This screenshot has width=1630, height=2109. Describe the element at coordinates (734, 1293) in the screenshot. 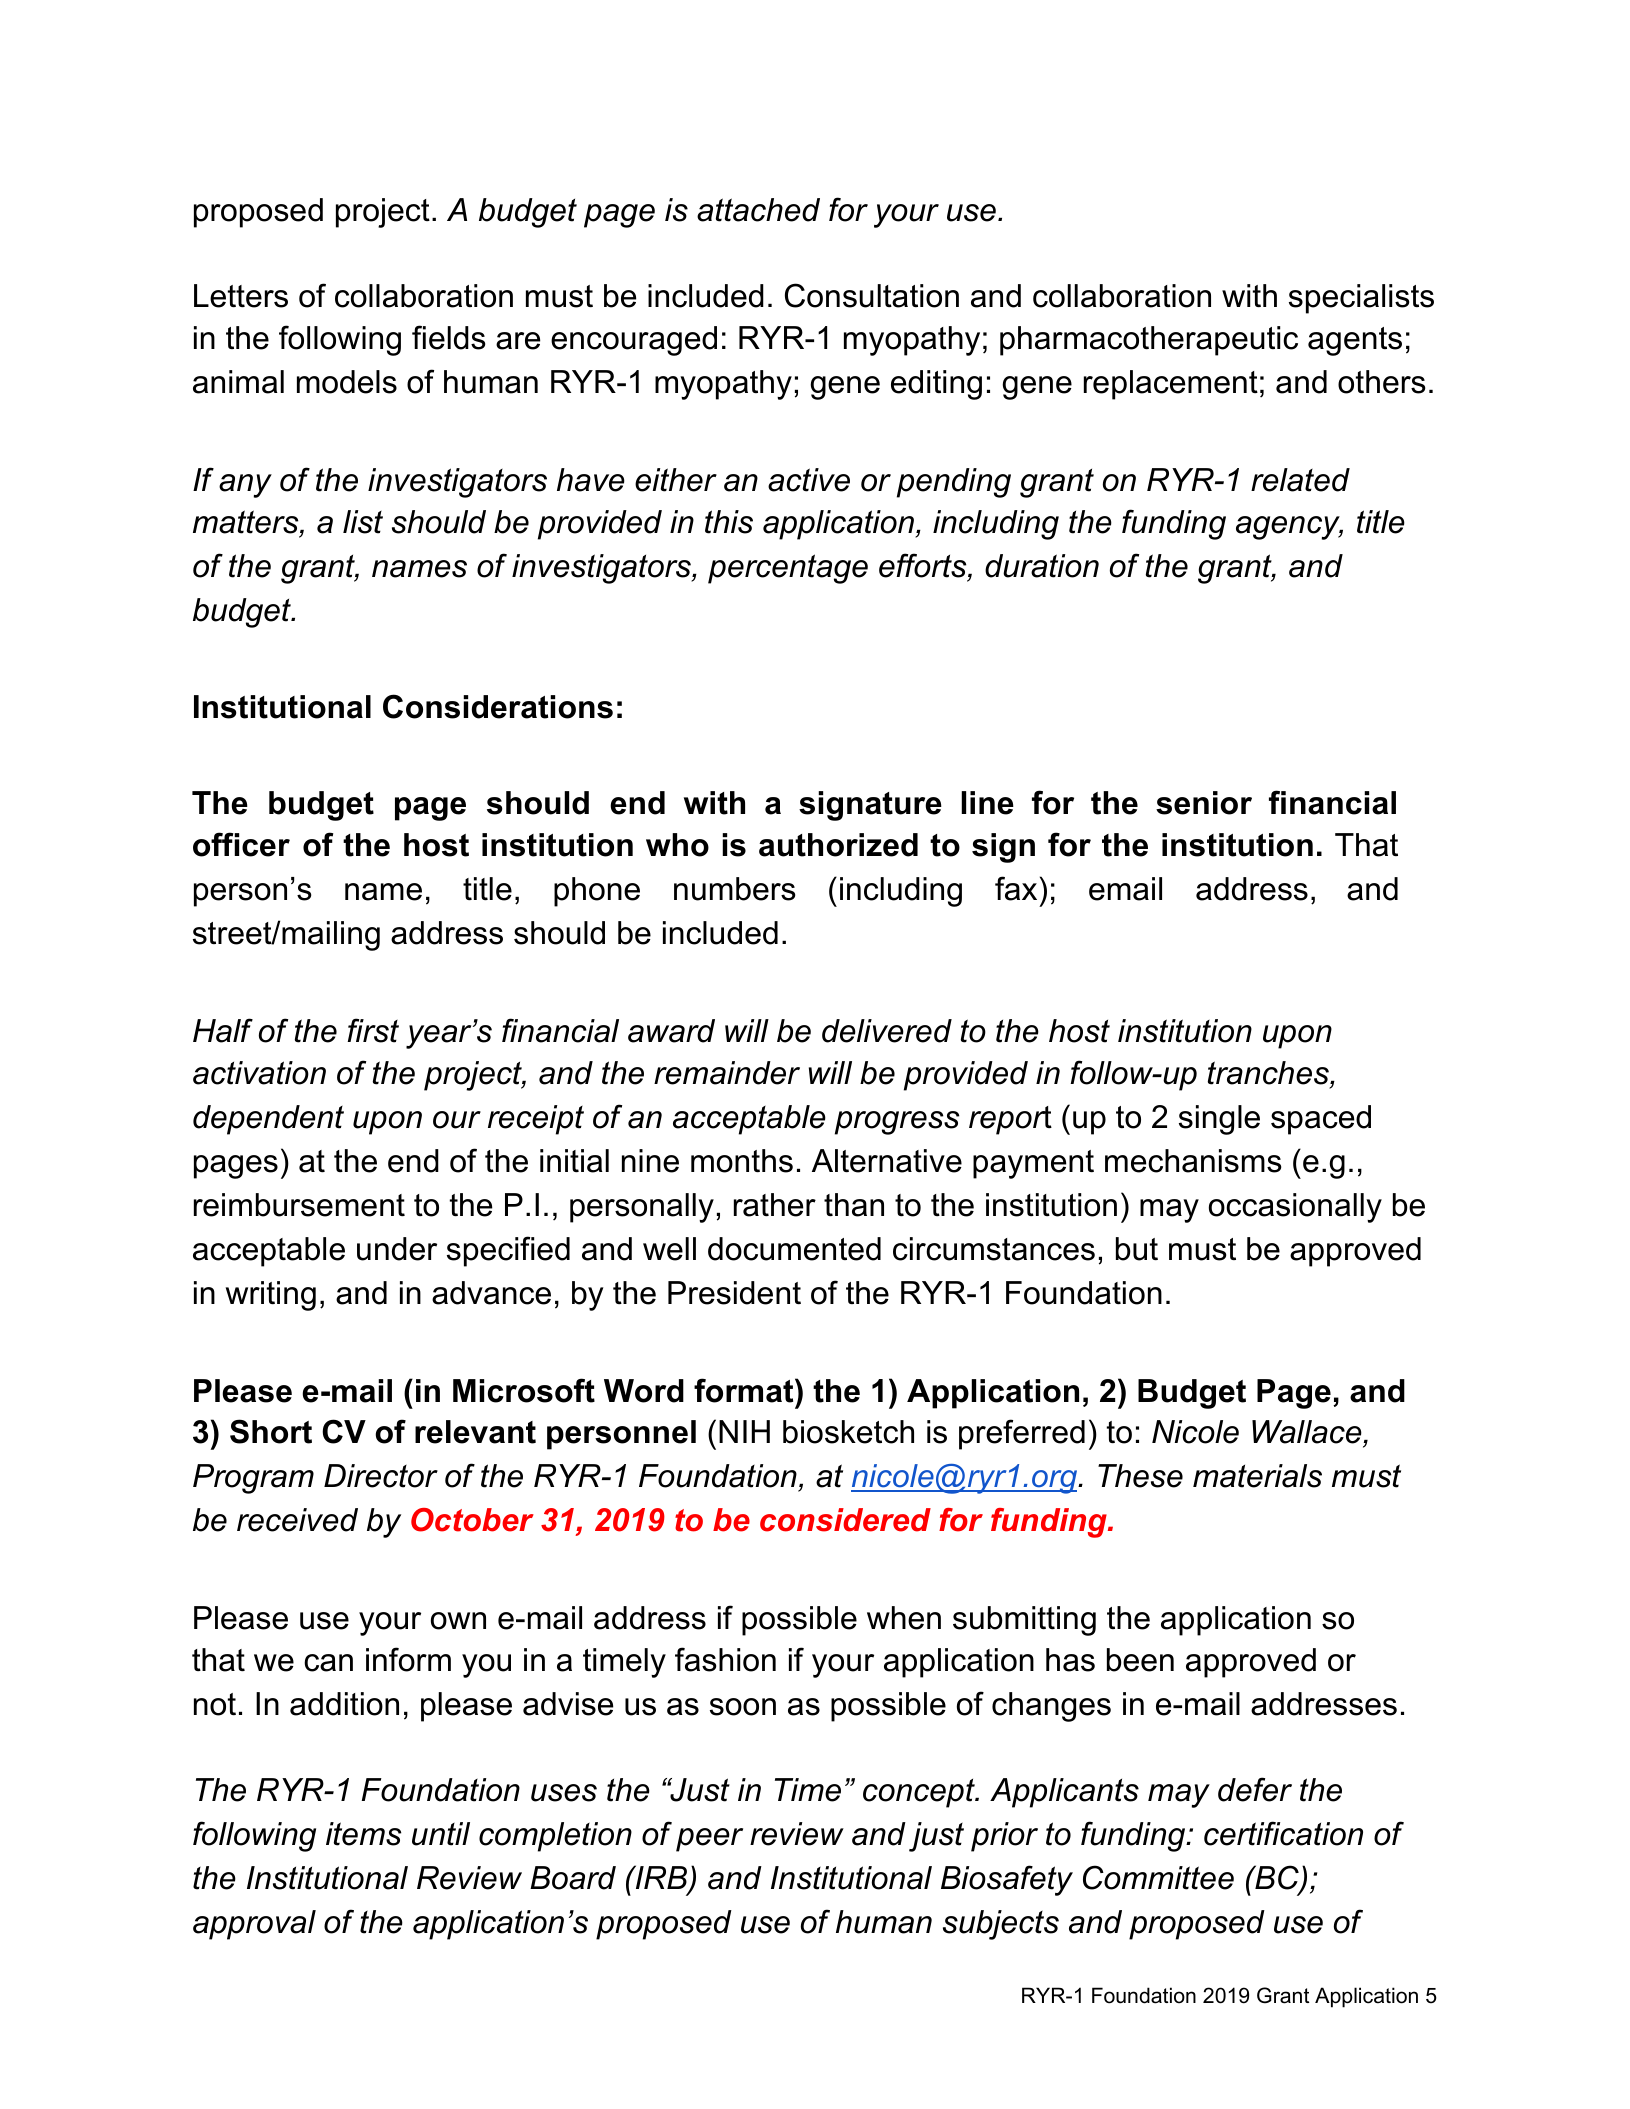

I see `President` at that location.
